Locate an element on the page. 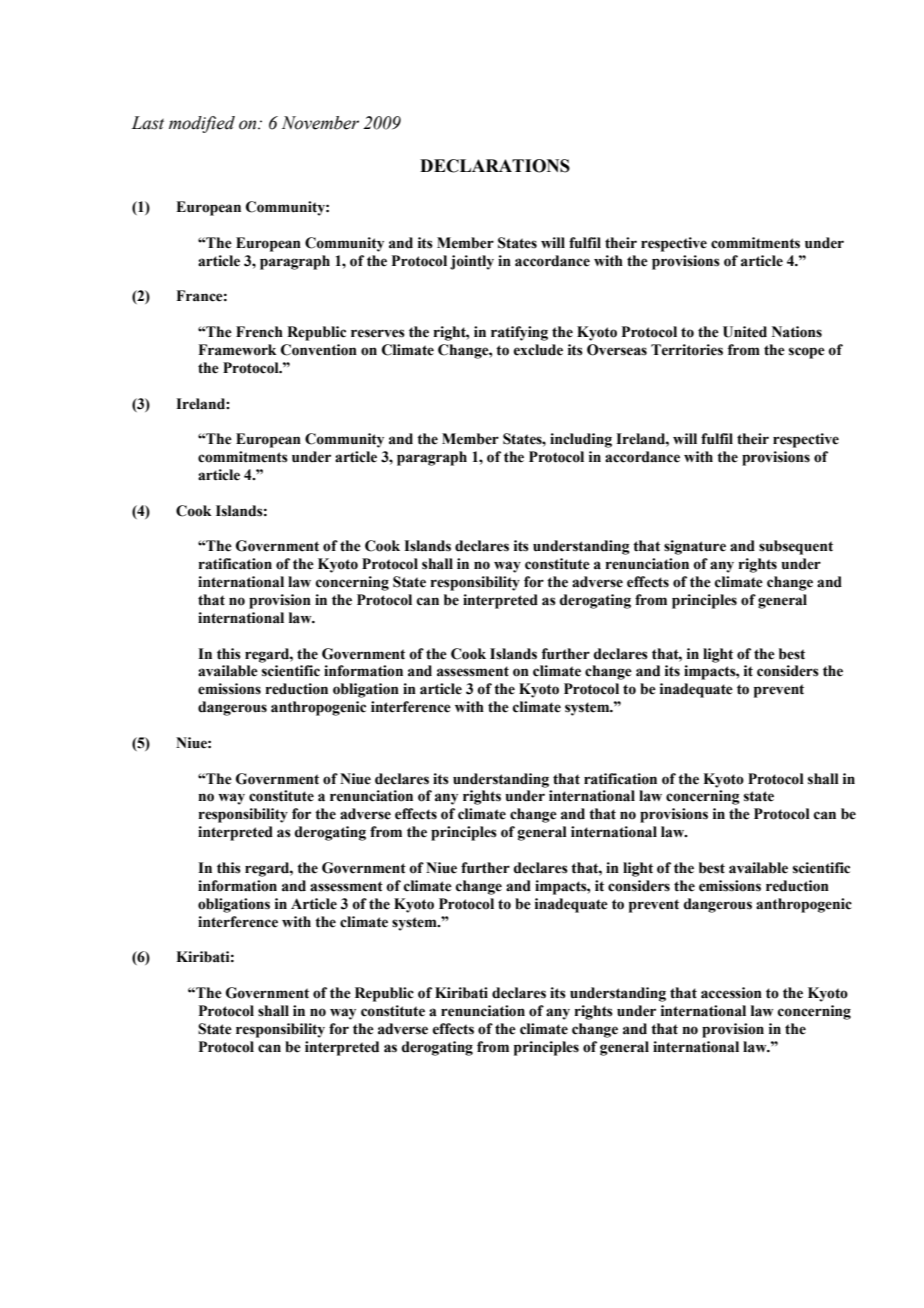 The image size is (924, 1308). scope is located at coordinates (807, 353).
